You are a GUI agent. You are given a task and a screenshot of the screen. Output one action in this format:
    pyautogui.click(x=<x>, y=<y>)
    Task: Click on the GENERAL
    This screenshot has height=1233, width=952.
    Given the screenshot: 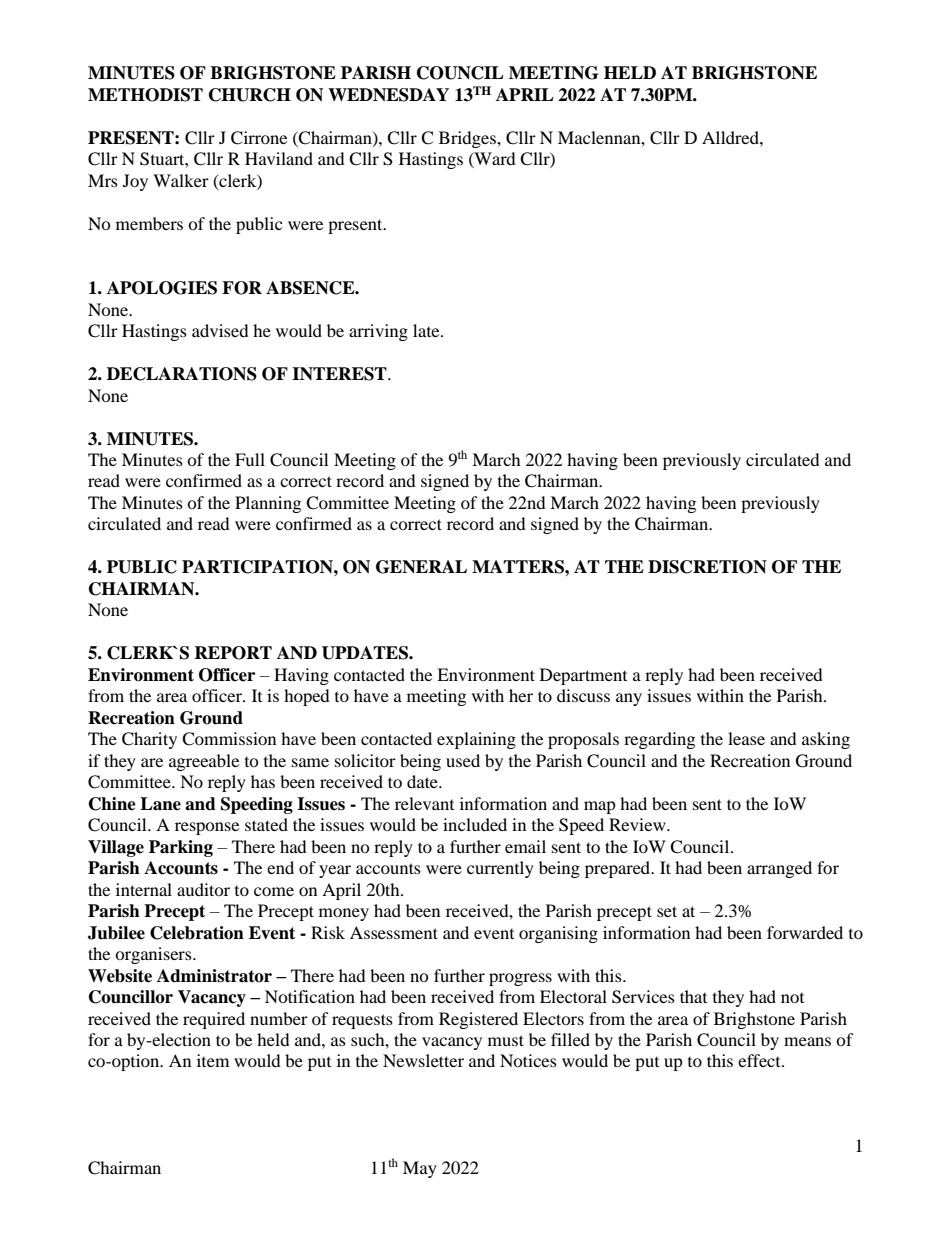 What is the action you would take?
    pyautogui.click(x=421, y=567)
